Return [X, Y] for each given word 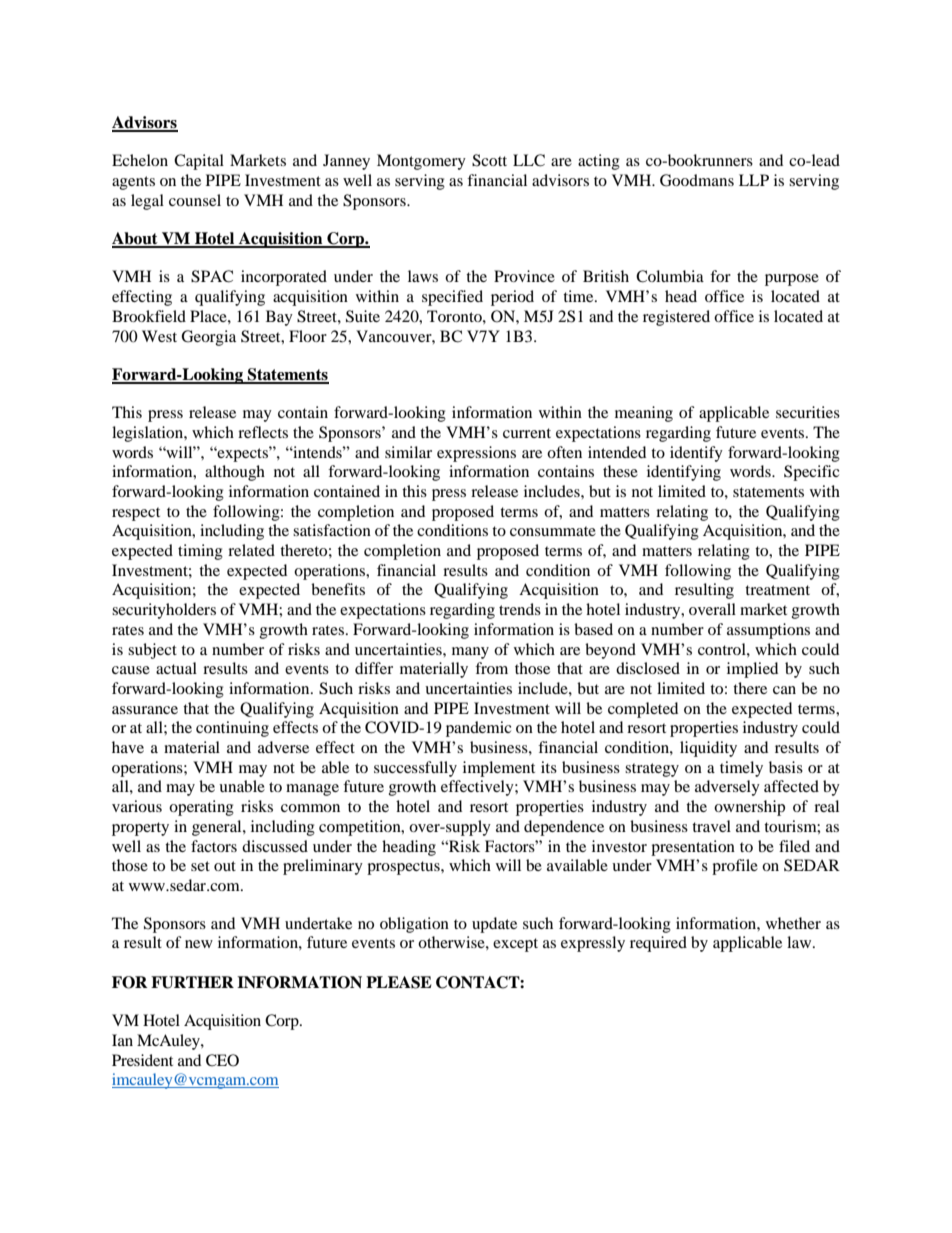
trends [520, 609]
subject [152, 651]
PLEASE [399, 982]
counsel [195, 200]
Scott [489, 160]
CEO [222, 1060]
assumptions [768, 631]
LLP [754, 180]
